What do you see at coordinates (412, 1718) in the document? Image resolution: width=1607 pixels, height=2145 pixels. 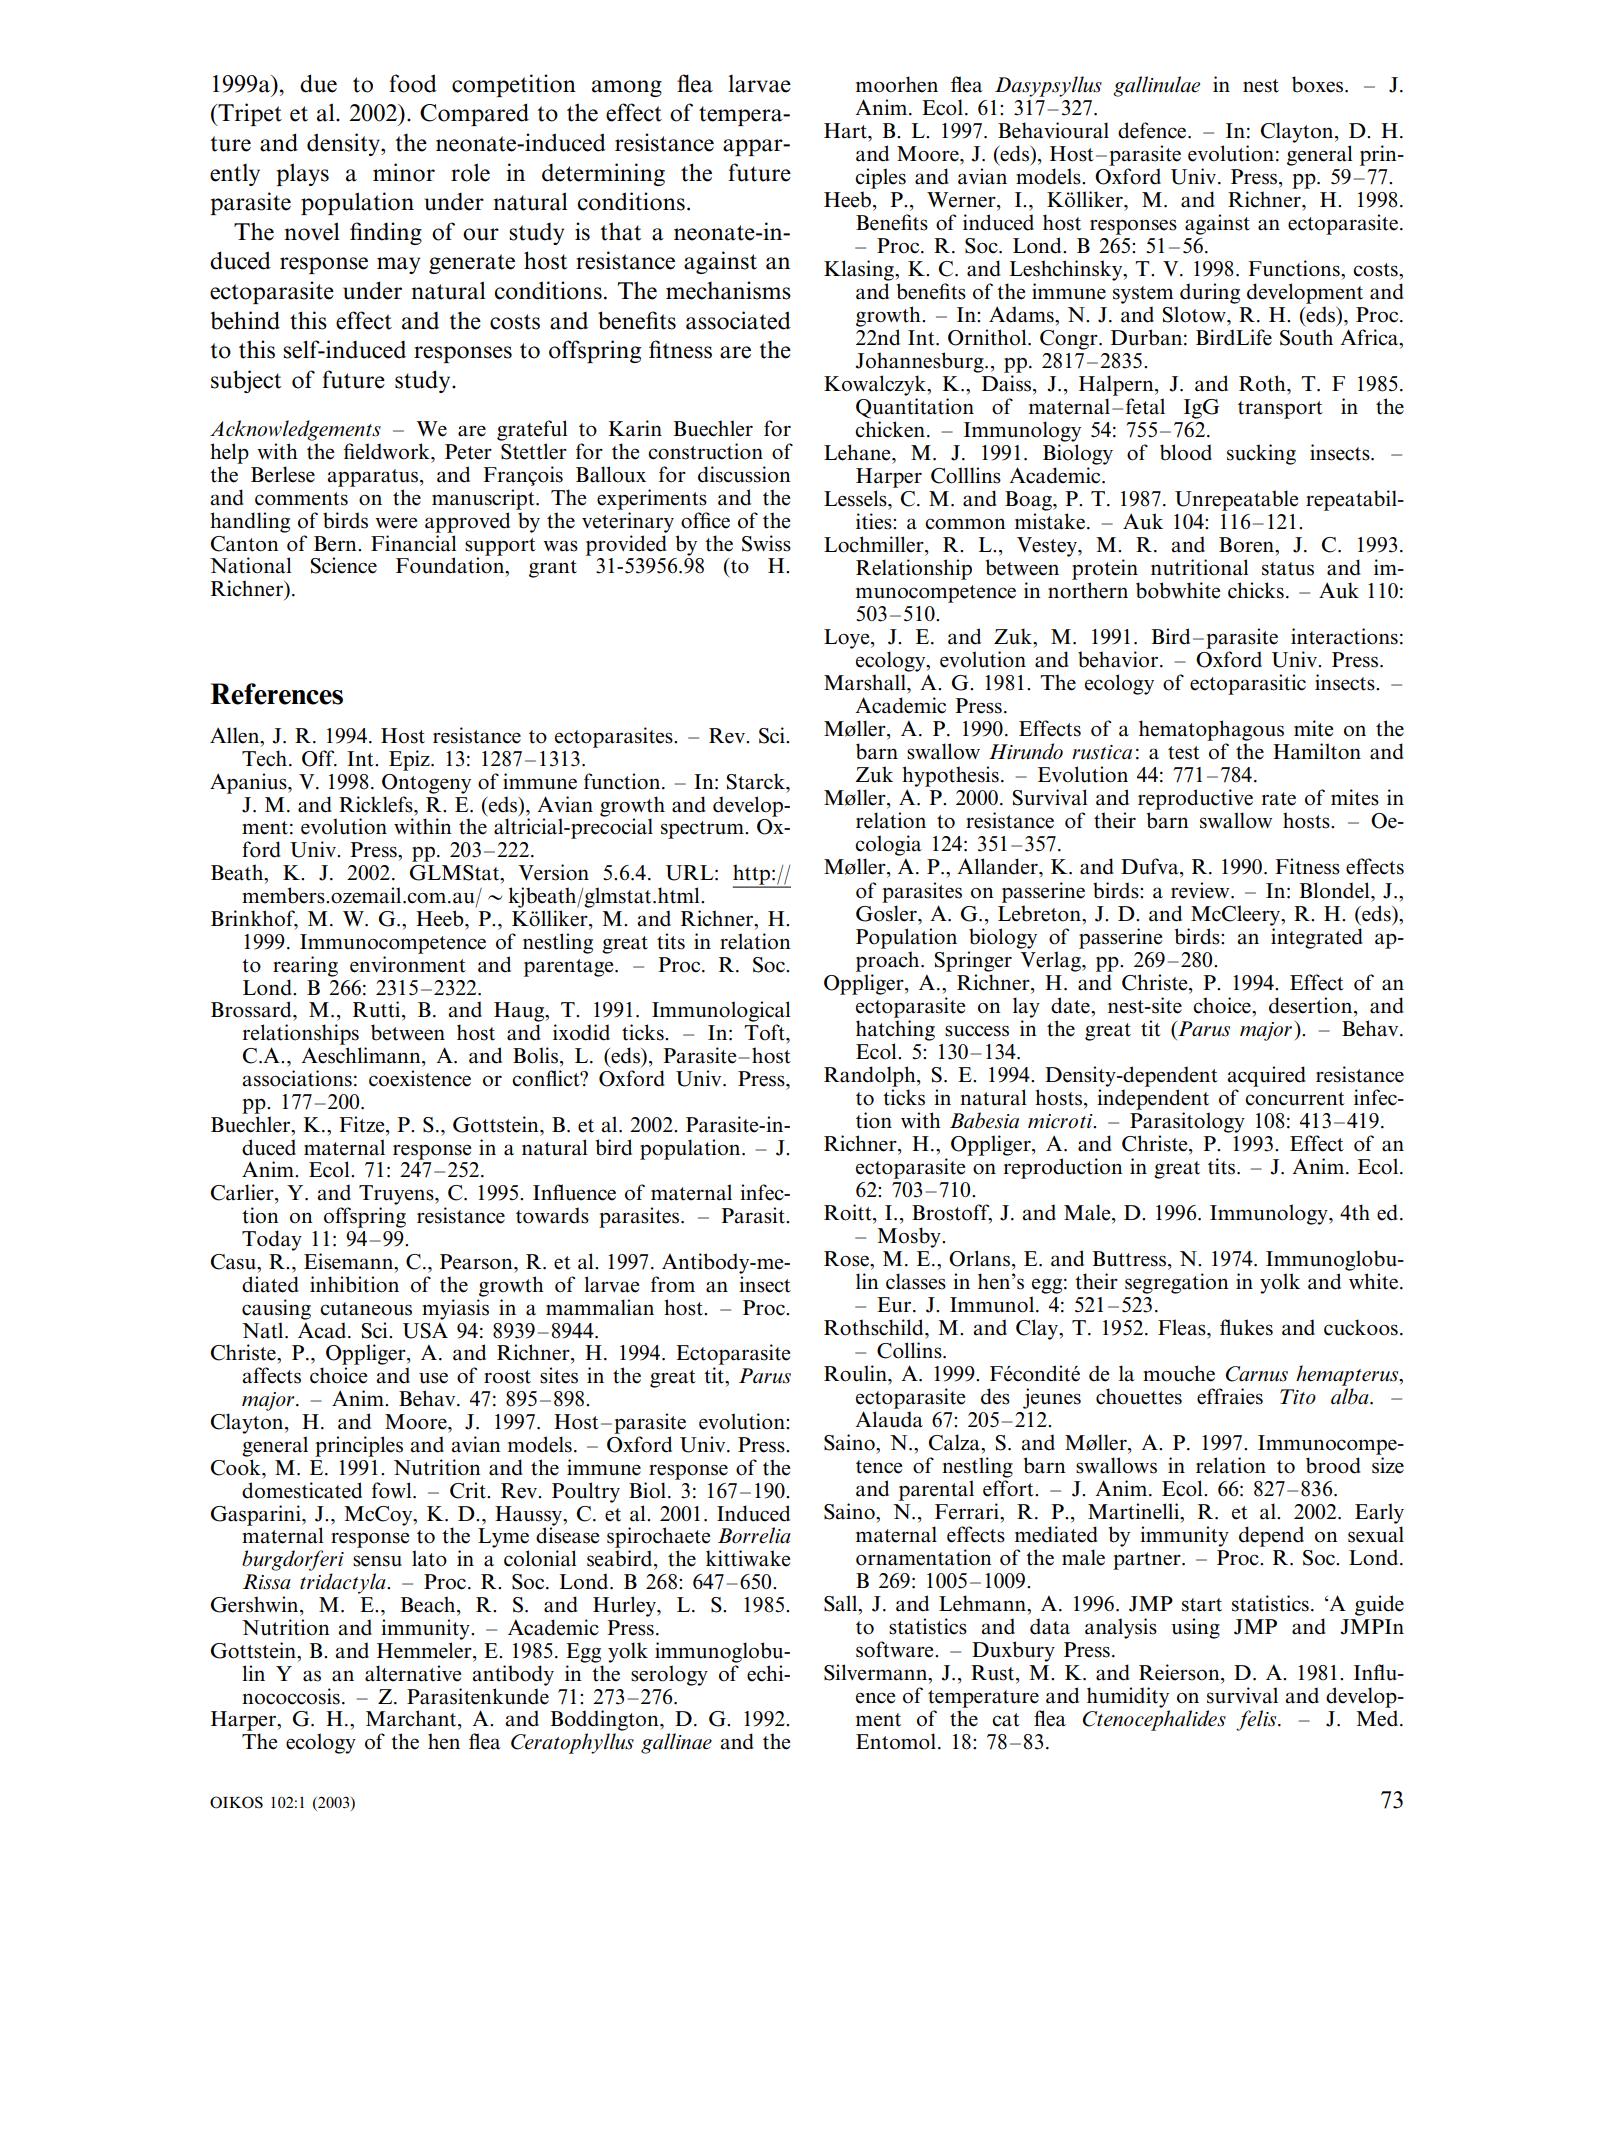 I see `Marchant` at bounding box center [412, 1718].
